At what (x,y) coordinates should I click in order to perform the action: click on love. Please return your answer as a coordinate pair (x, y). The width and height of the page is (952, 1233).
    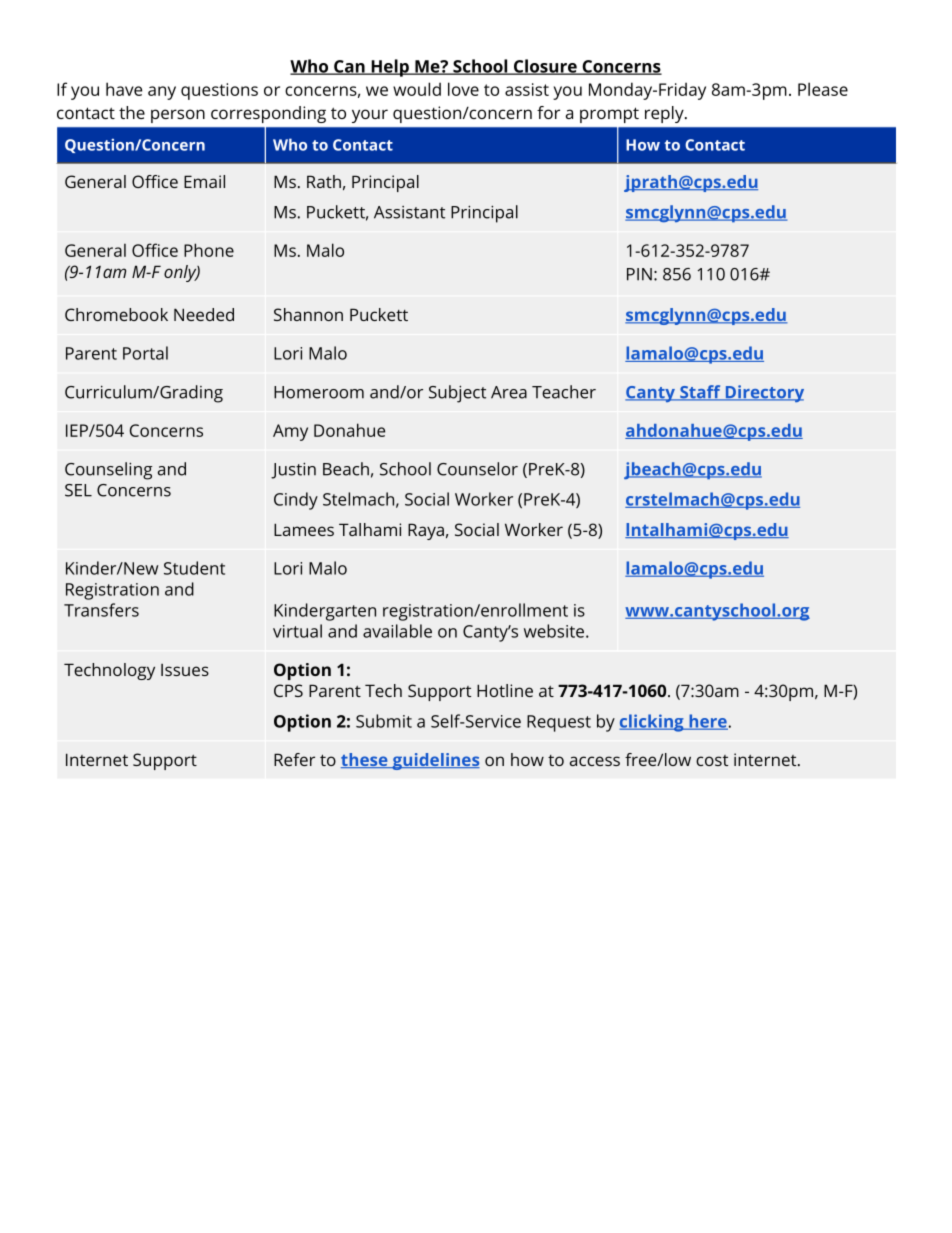
    Looking at the image, I should click on (463, 89).
